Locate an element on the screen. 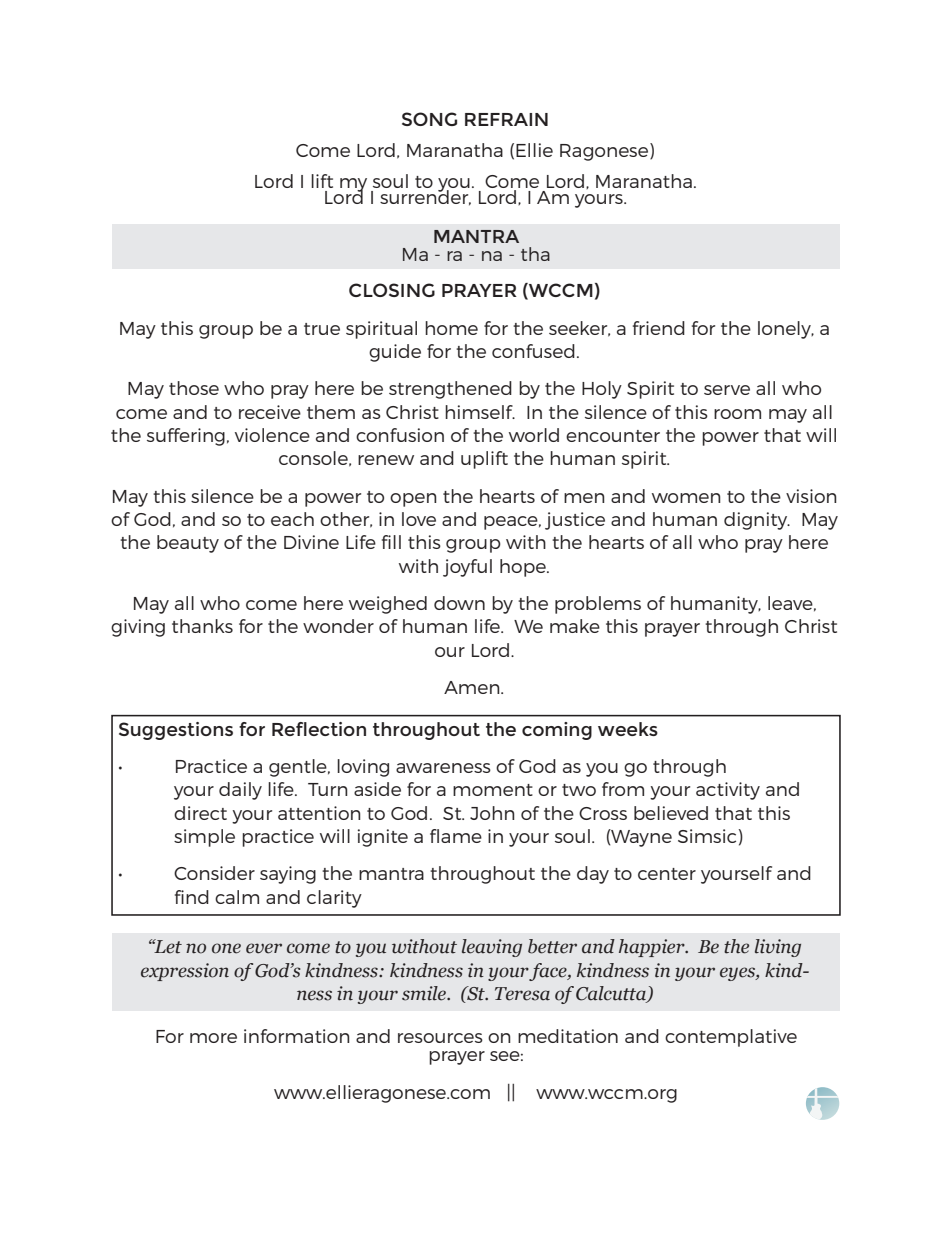 The width and height of the screenshot is (952, 1233). those is located at coordinates (194, 388).
